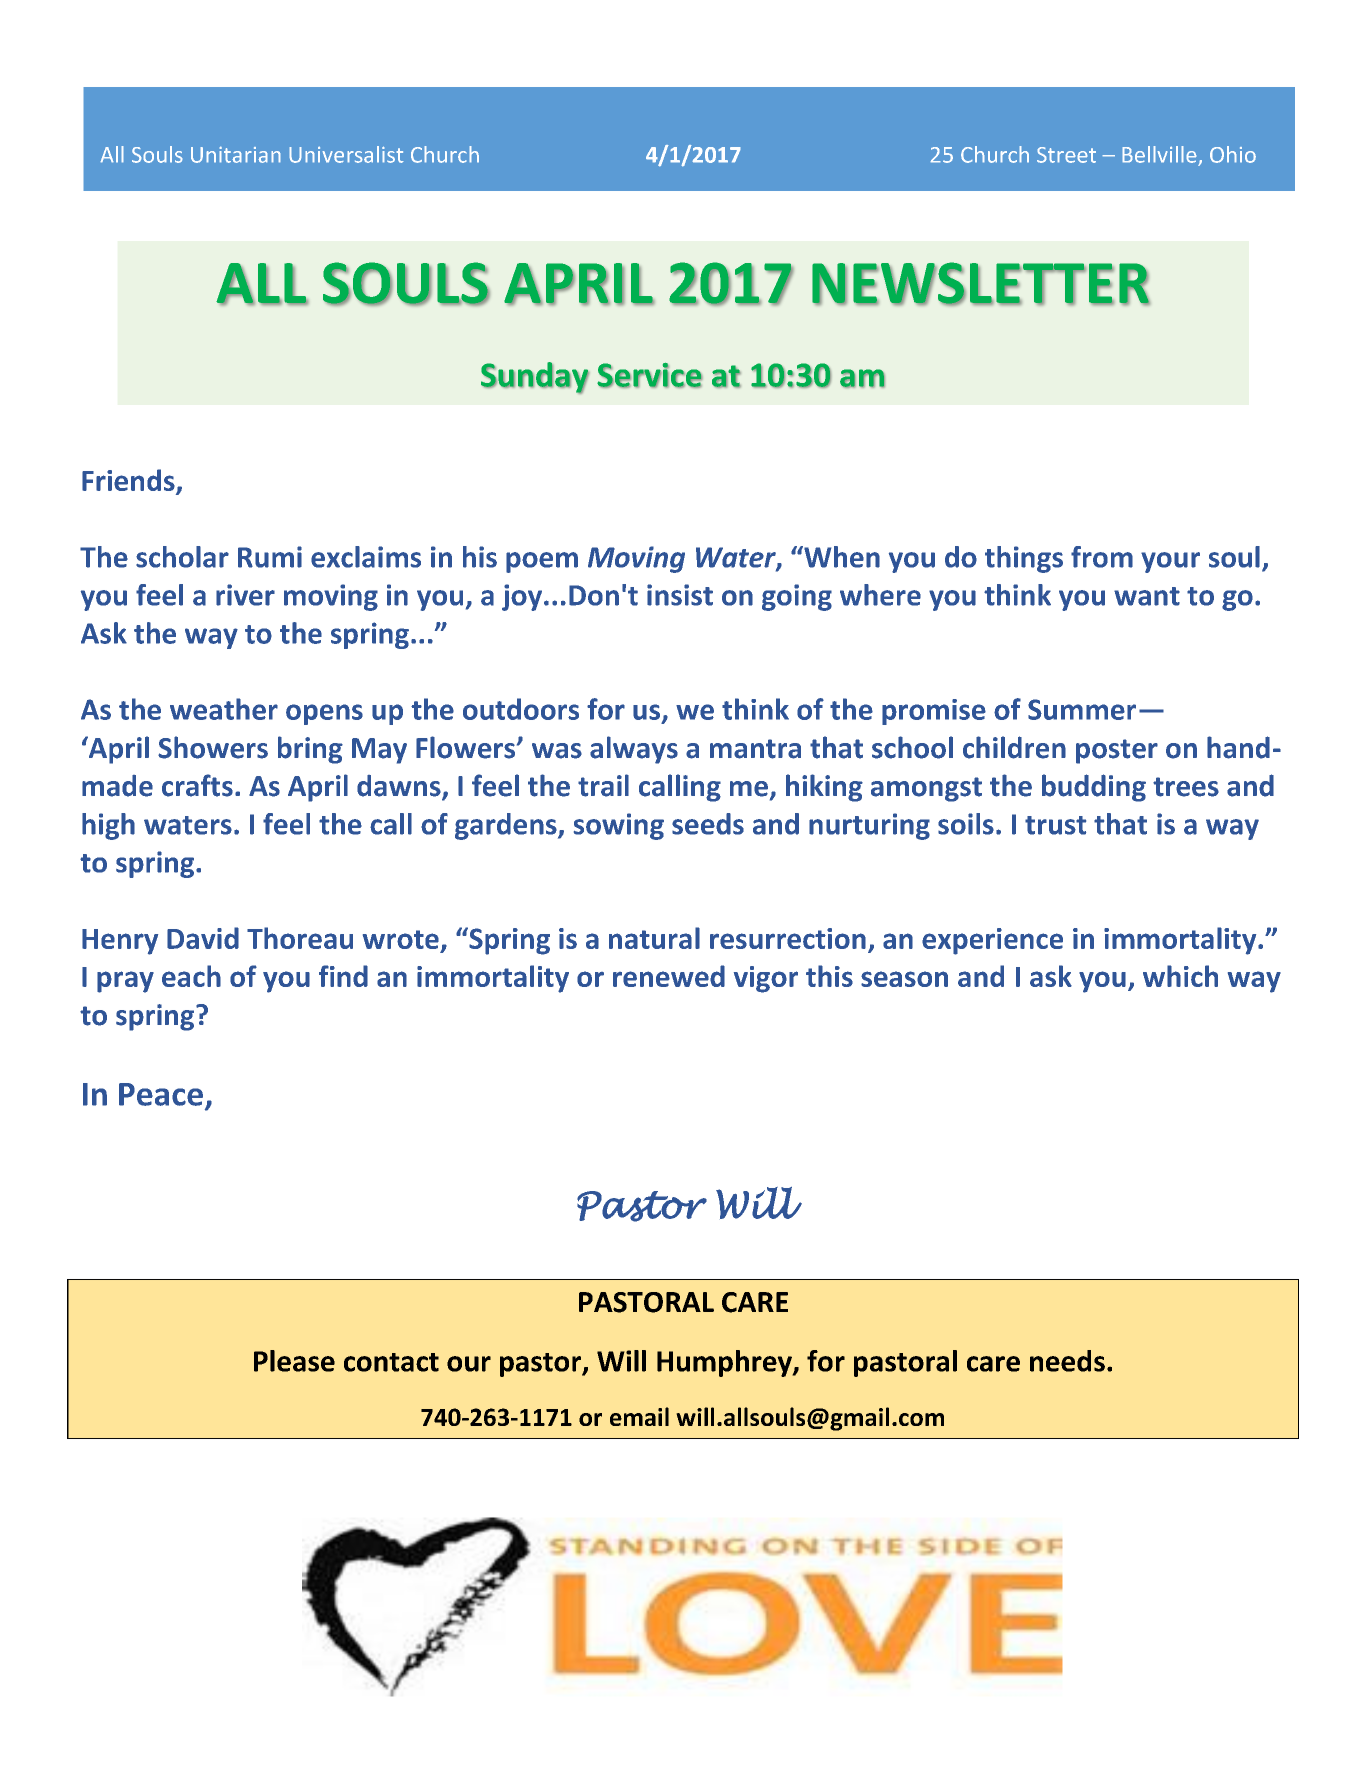  What do you see at coordinates (649, 375) in the document?
I see `Service` at bounding box center [649, 375].
